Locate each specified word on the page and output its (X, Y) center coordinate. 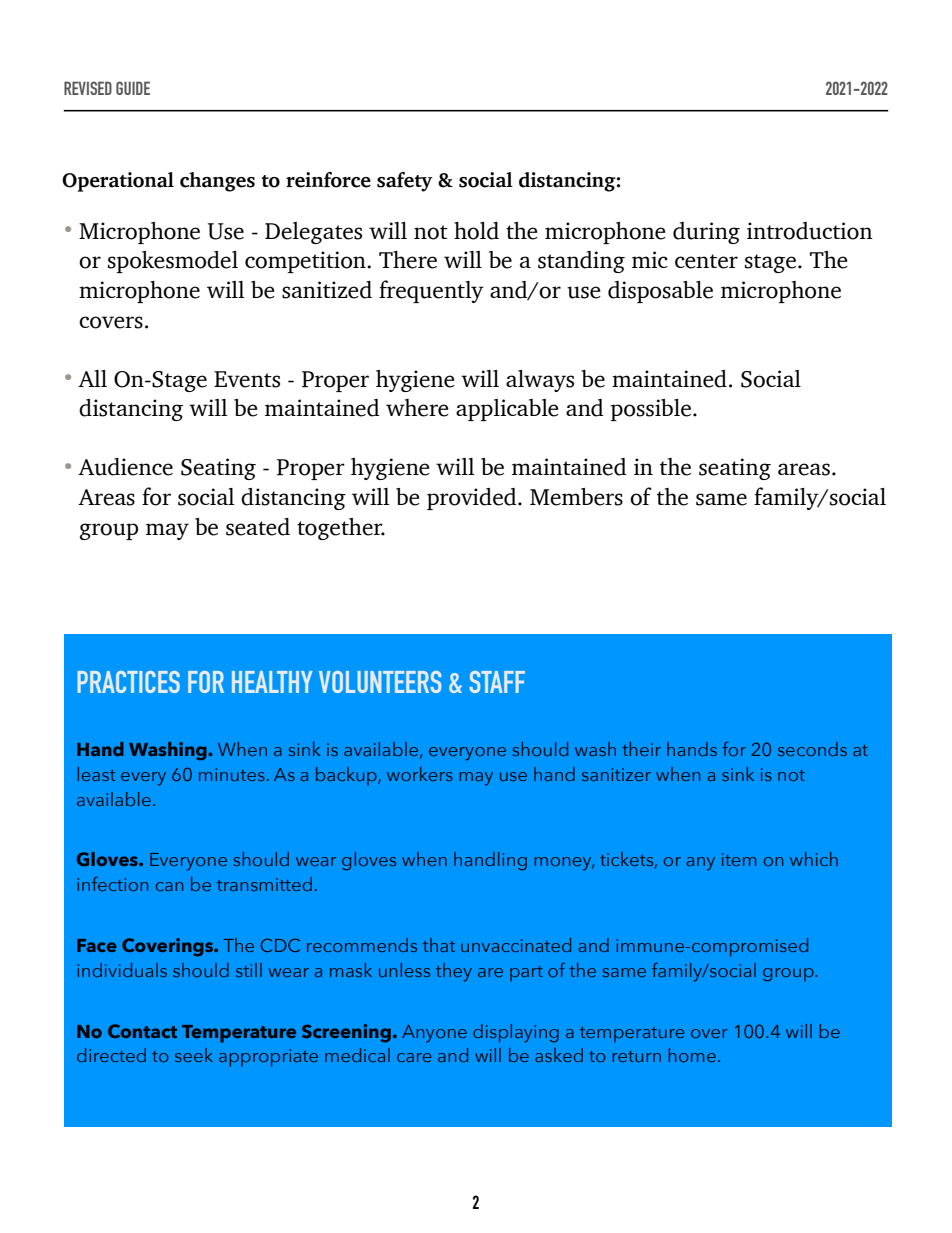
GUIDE (133, 88)
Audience (125, 467)
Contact (142, 1031)
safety (405, 182)
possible (651, 410)
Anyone (434, 1034)
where (417, 408)
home (692, 1055)
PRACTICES (128, 682)
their (641, 749)
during (706, 233)
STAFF (497, 682)
